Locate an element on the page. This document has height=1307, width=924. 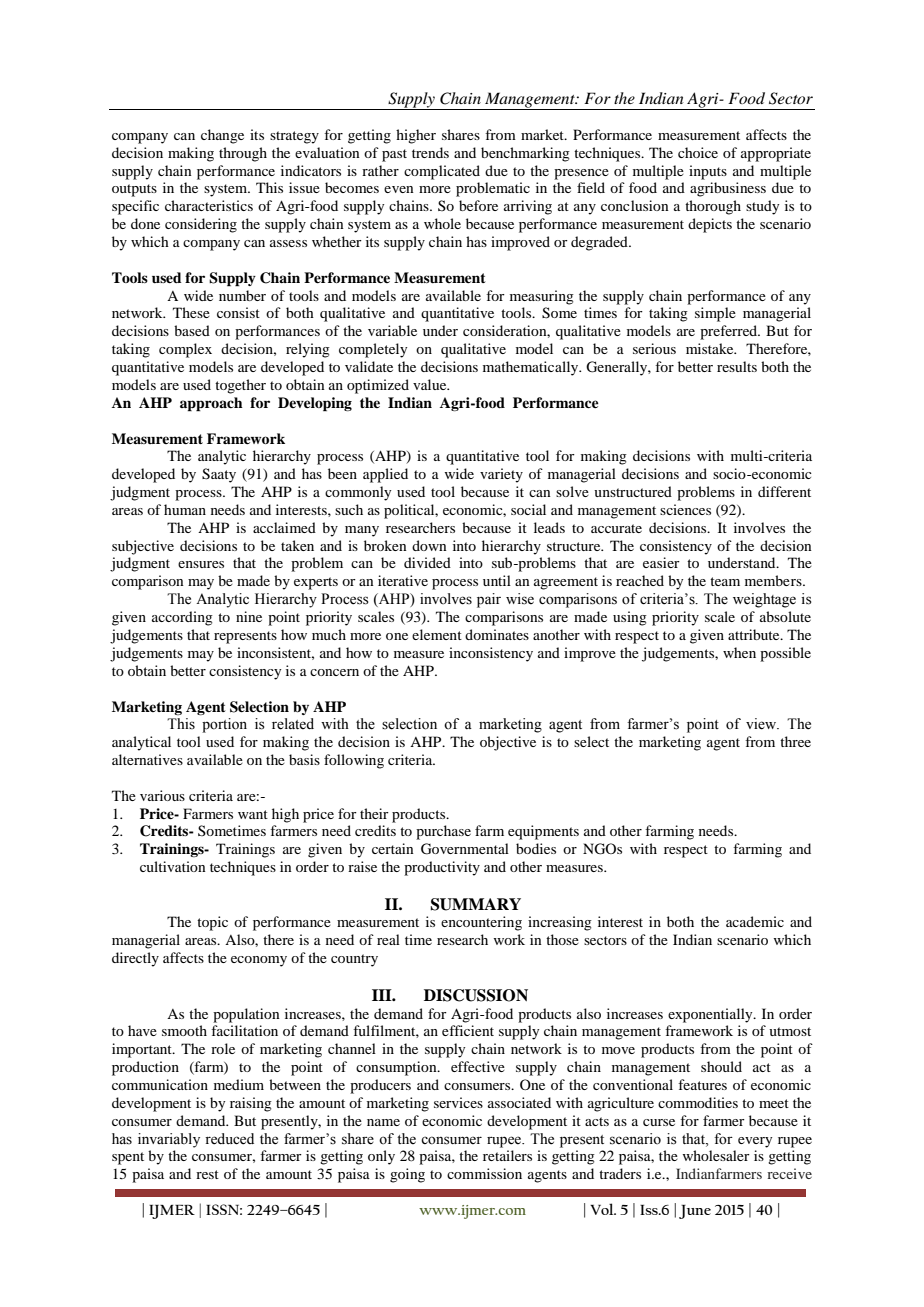
inputs is located at coordinates (708, 172).
